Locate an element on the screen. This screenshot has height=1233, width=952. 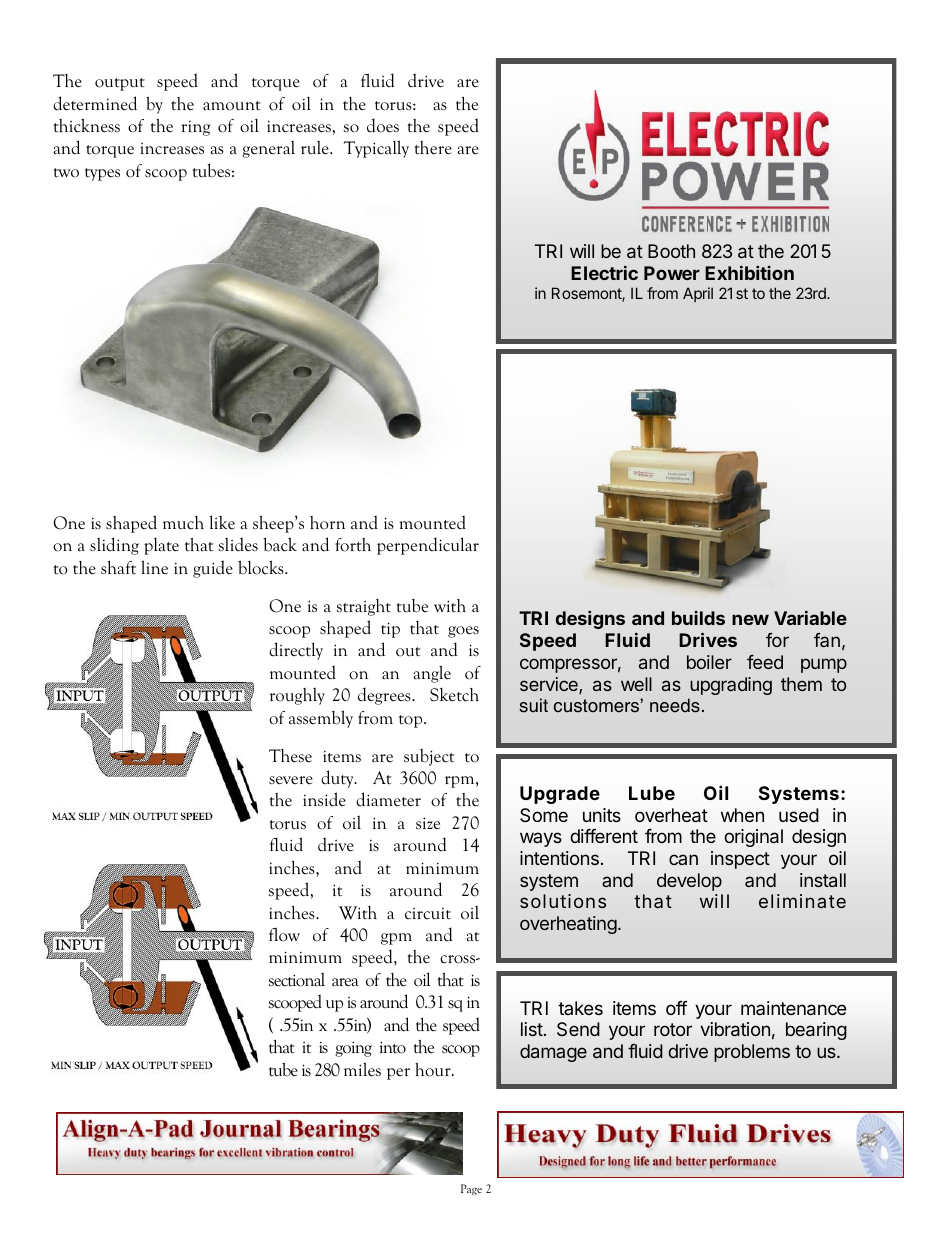
miles is located at coordinates (362, 1069).
